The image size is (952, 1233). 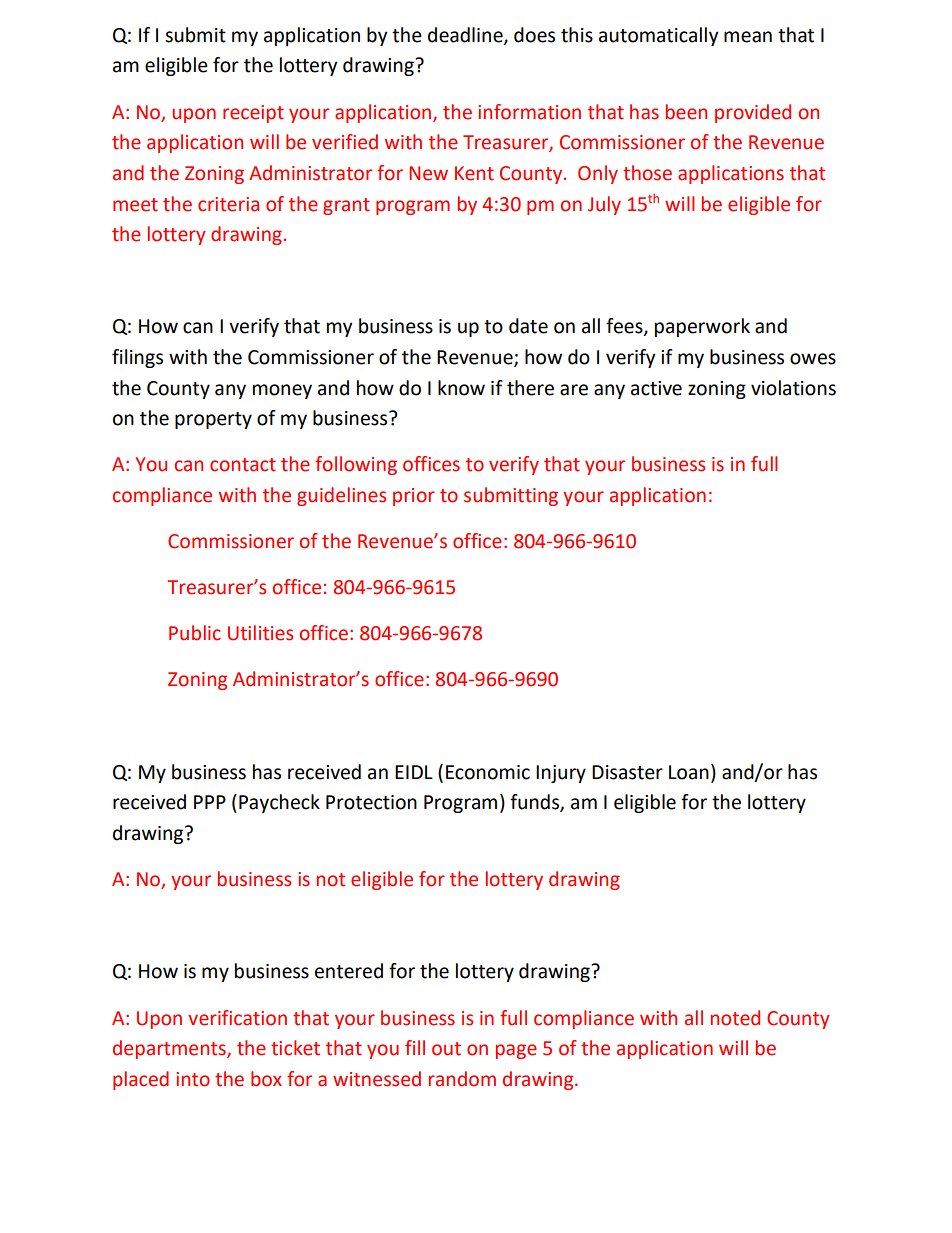 I want to click on prior, so click(x=414, y=497).
